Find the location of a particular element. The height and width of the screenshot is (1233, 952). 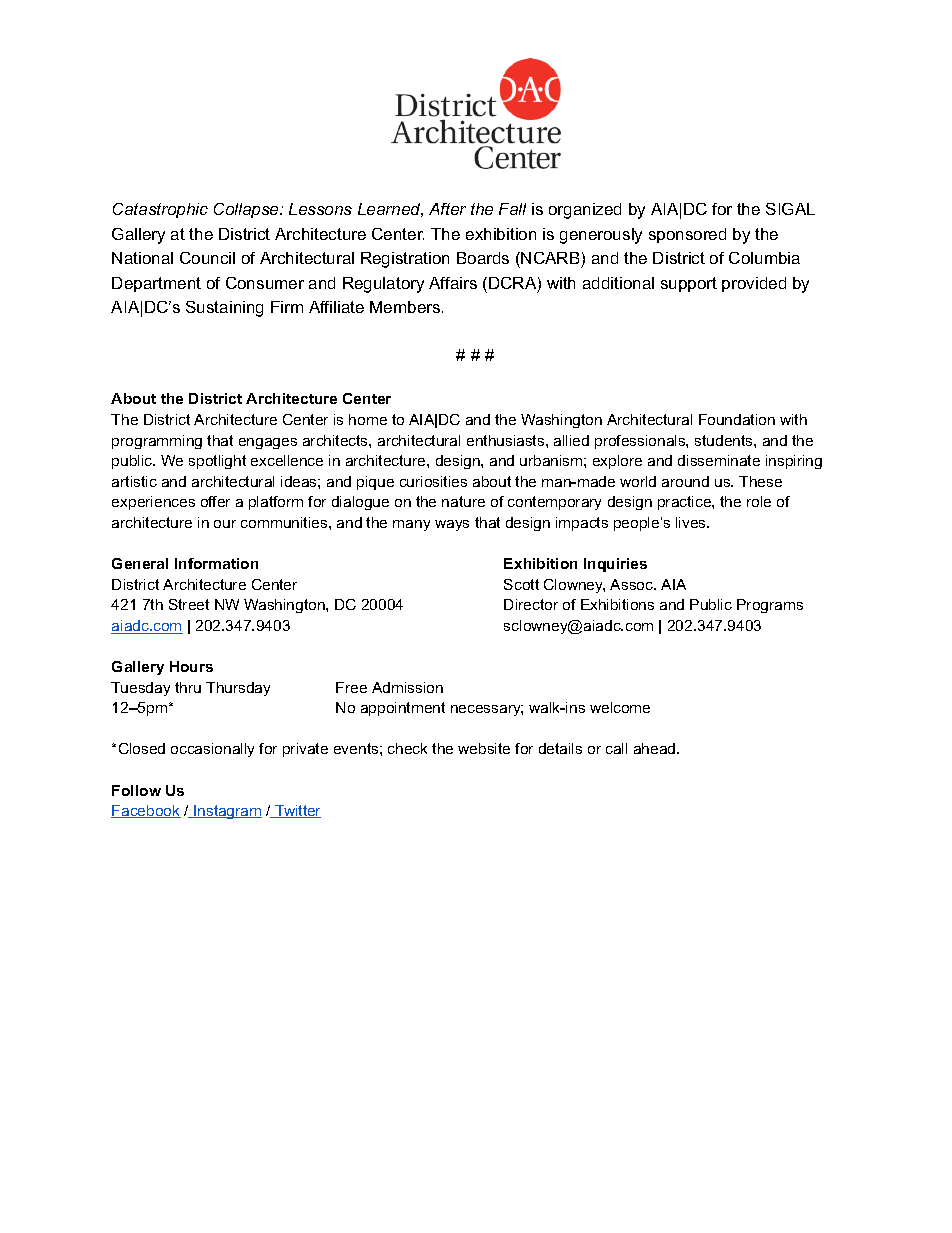

After is located at coordinates (447, 209).
